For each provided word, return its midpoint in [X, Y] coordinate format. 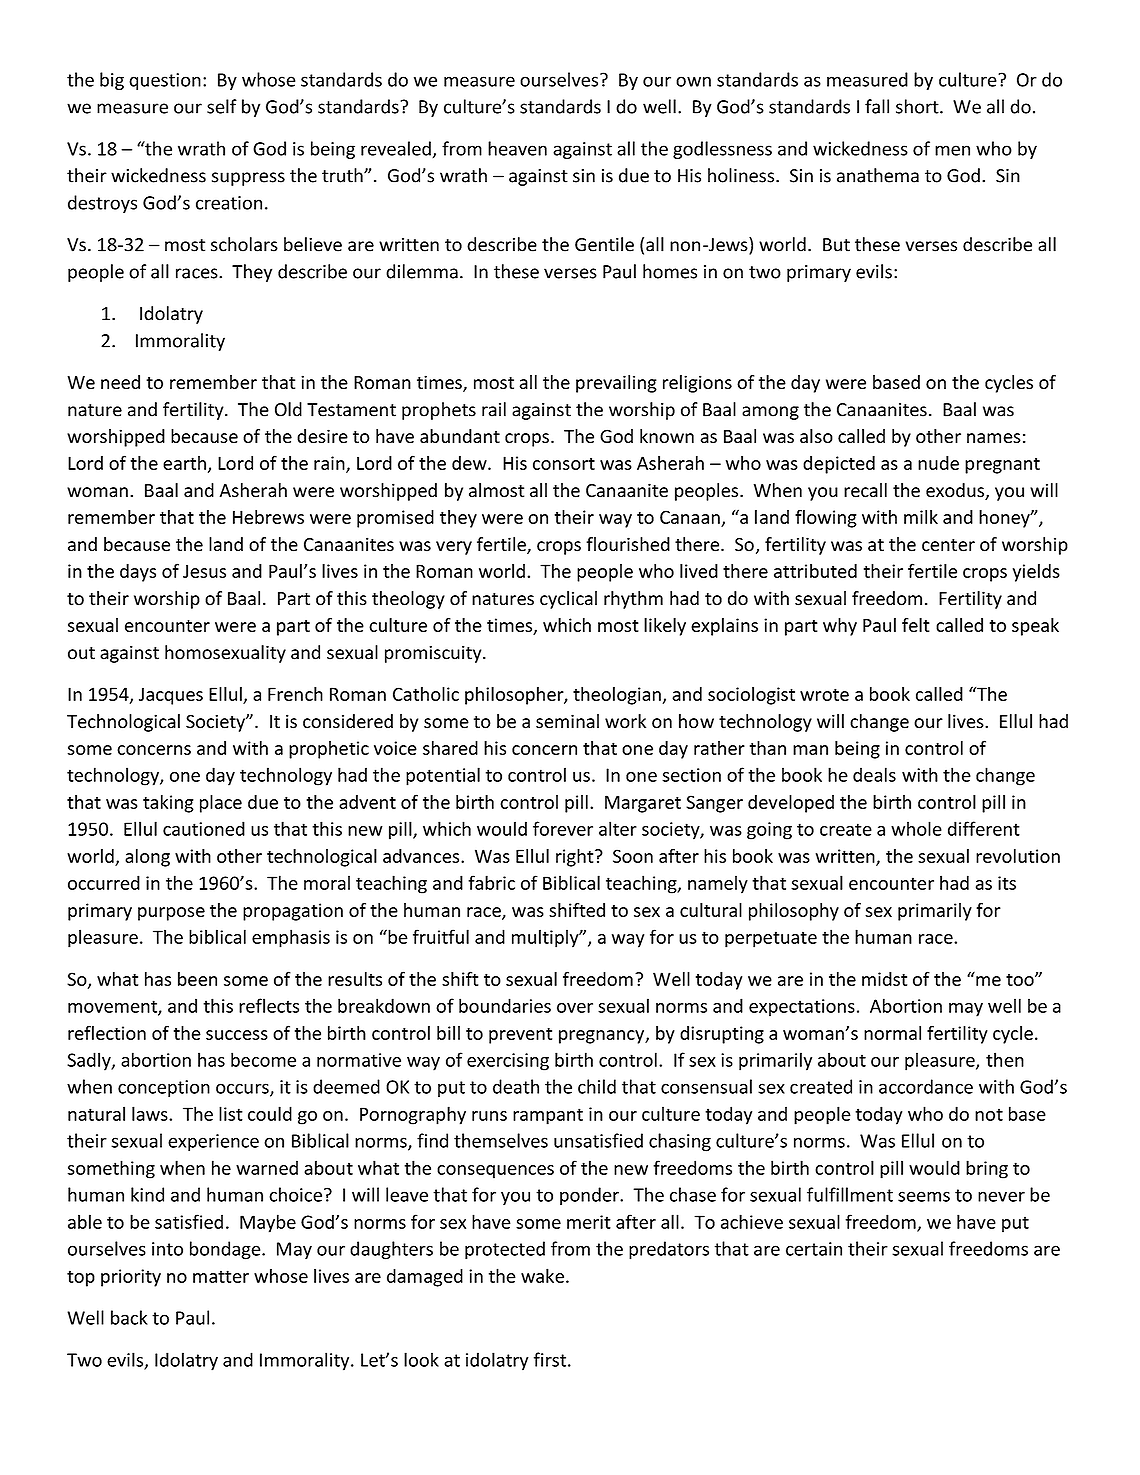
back [129, 1317]
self [222, 106]
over [575, 1008]
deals [874, 774]
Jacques [171, 696]
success [237, 1035]
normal [892, 1033]
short [918, 106]
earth [184, 463]
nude [938, 463]
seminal [567, 721]
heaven [517, 148]
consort [564, 464]
